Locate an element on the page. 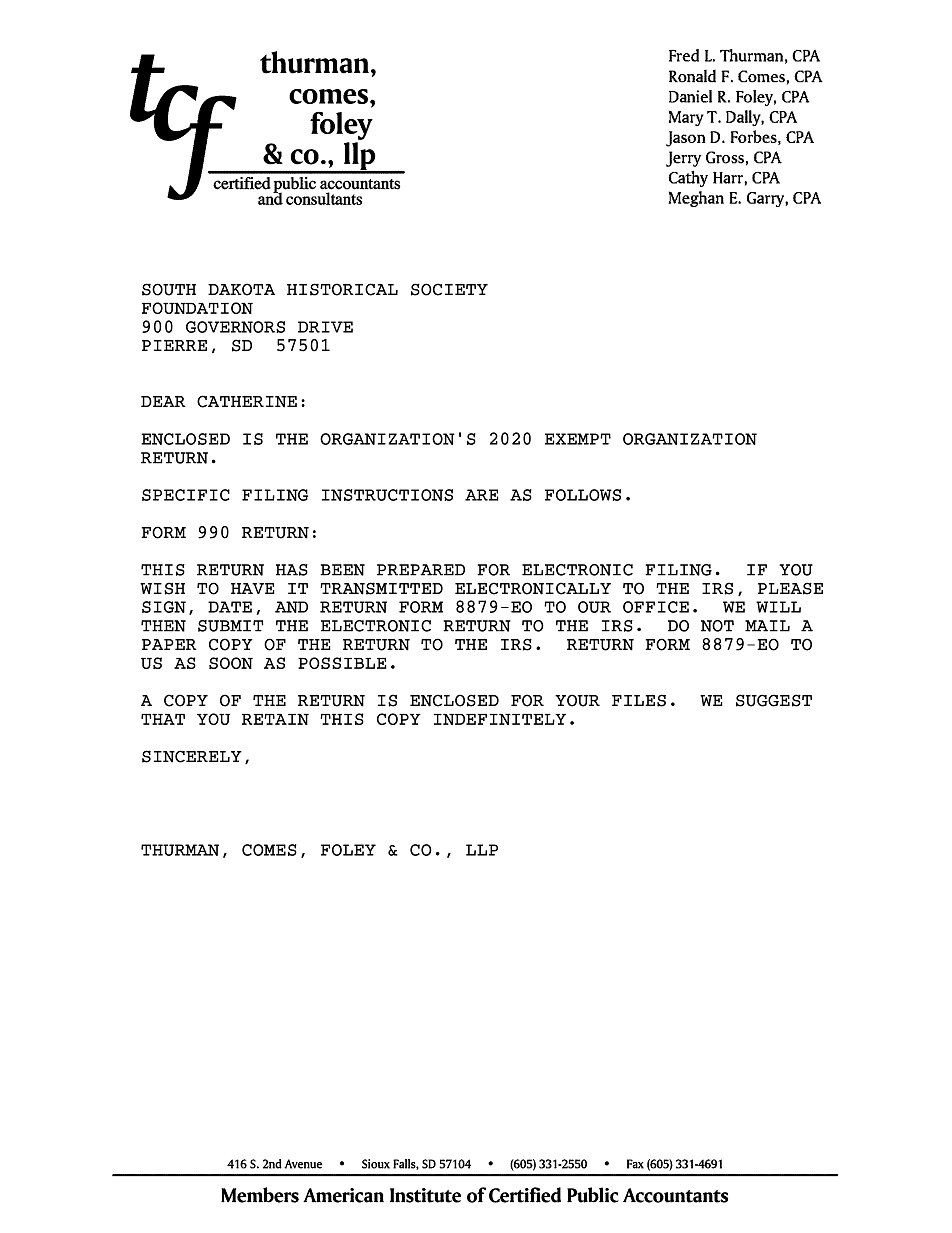 This image has width=952, height=1233. FOLLOWS is located at coordinates (583, 495).
